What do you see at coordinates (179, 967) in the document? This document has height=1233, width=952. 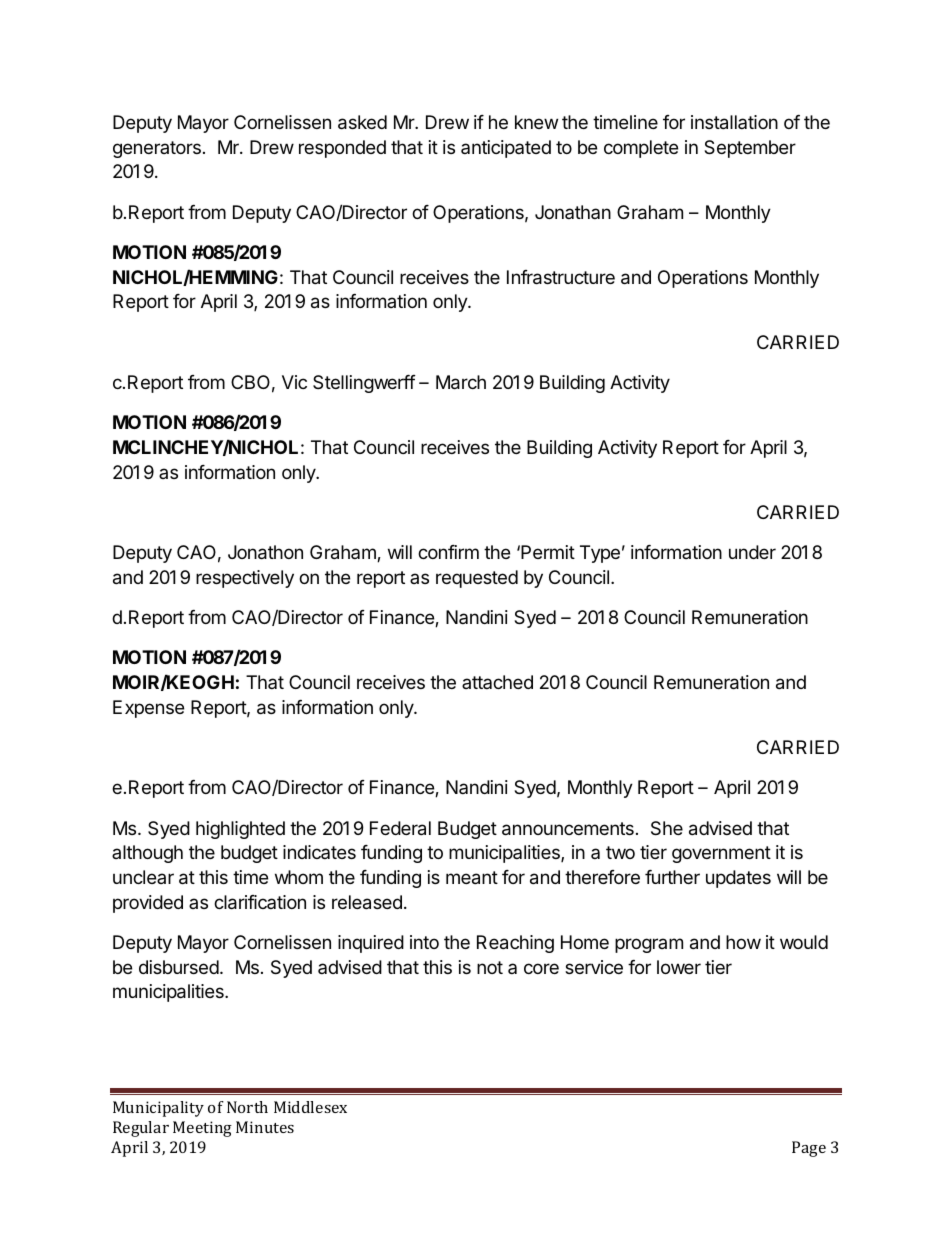 I see `disbursed` at bounding box center [179, 967].
